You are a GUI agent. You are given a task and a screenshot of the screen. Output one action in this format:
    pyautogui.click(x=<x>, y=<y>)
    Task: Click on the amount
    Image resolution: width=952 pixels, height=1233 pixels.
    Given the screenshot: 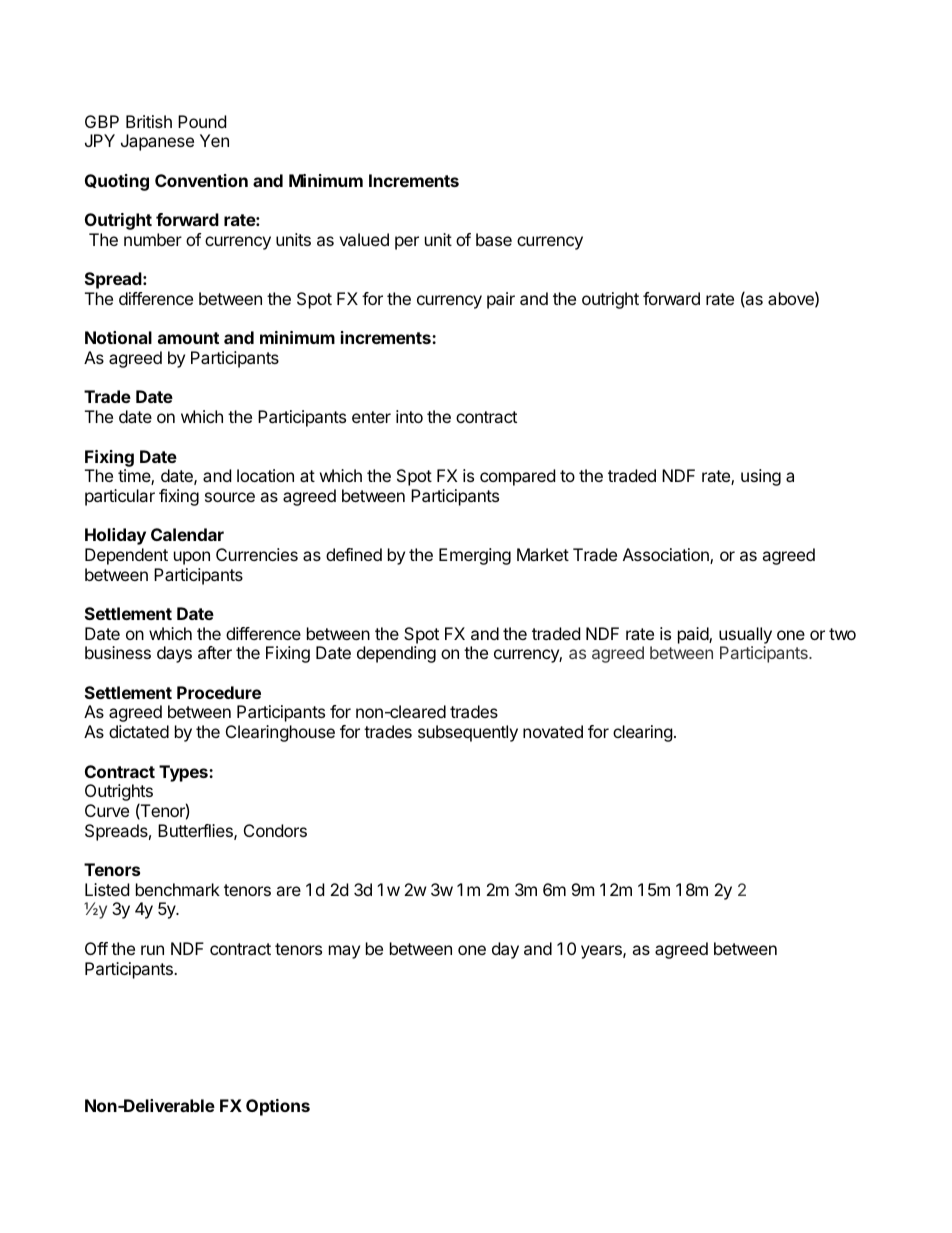 What is the action you would take?
    pyautogui.click(x=188, y=338)
